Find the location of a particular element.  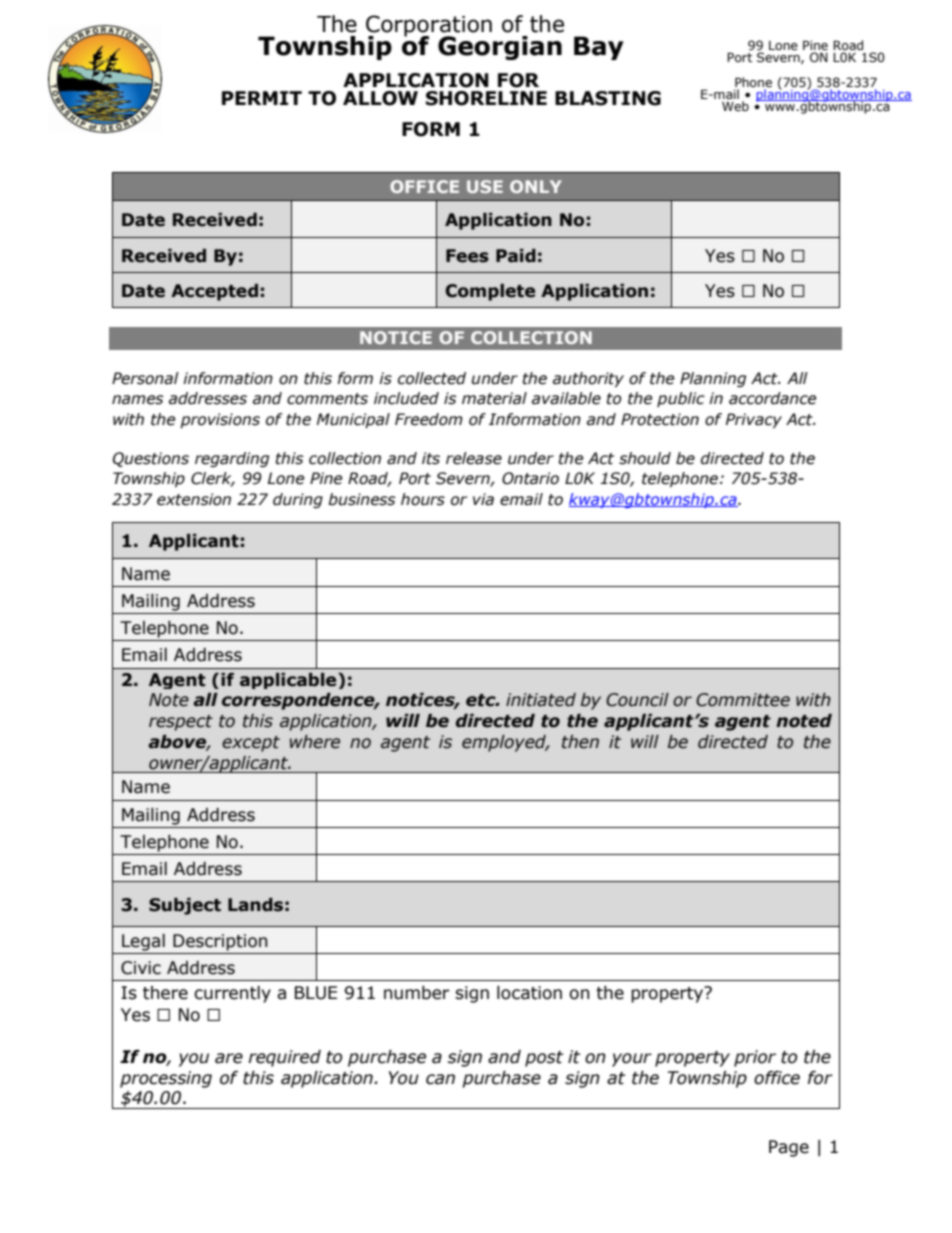

provisions is located at coordinates (220, 420).
